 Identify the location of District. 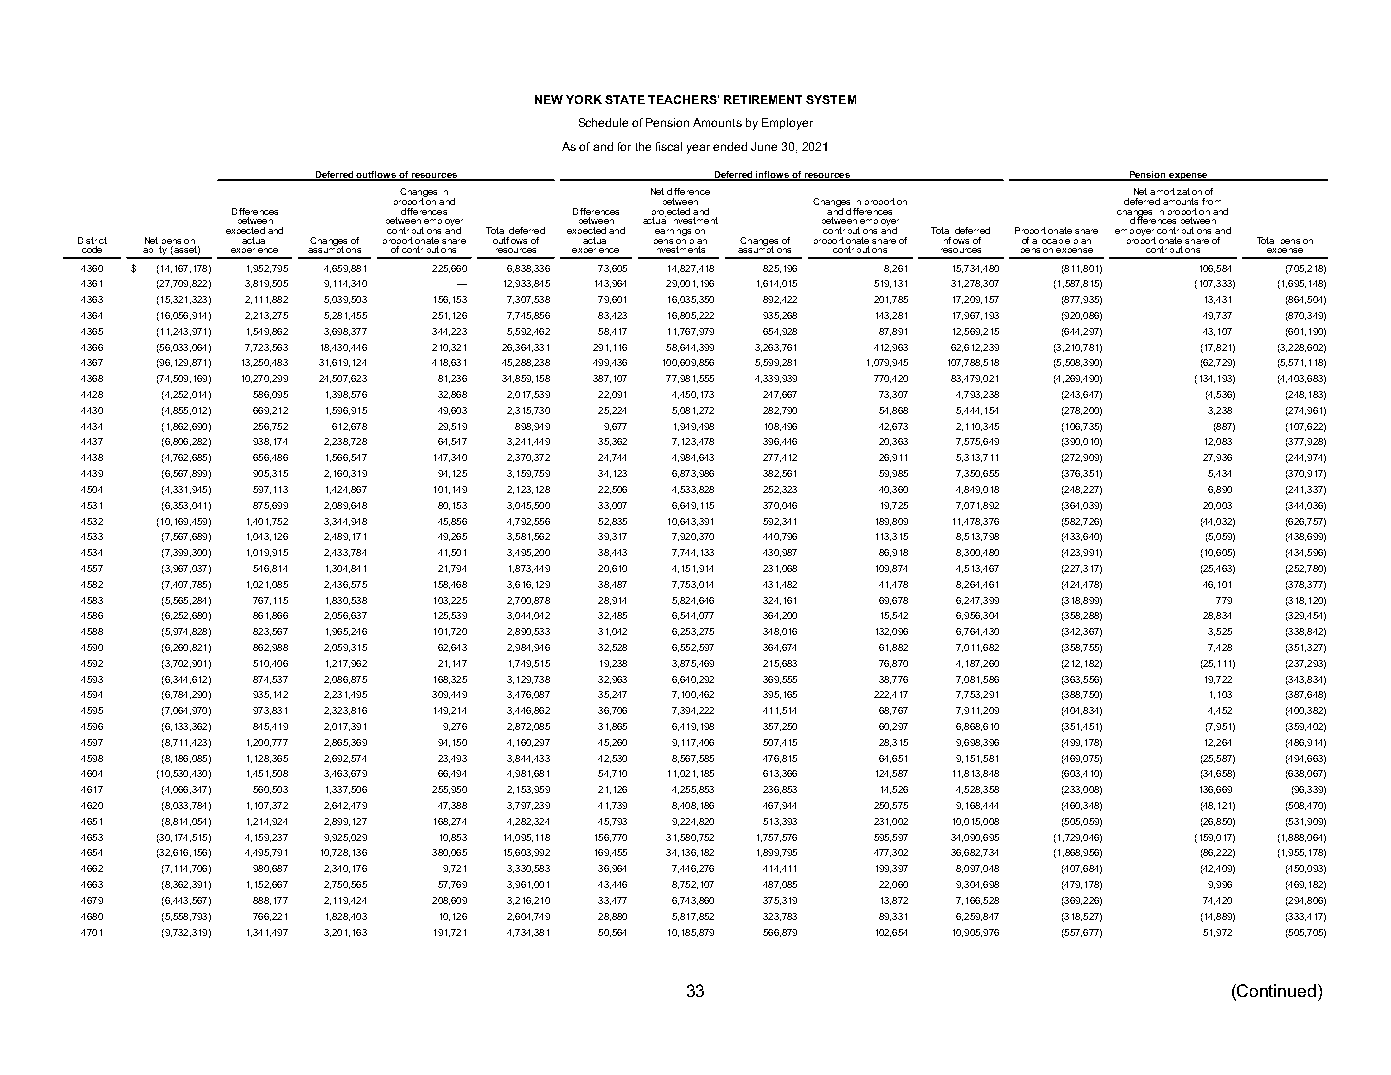
(92, 240).
